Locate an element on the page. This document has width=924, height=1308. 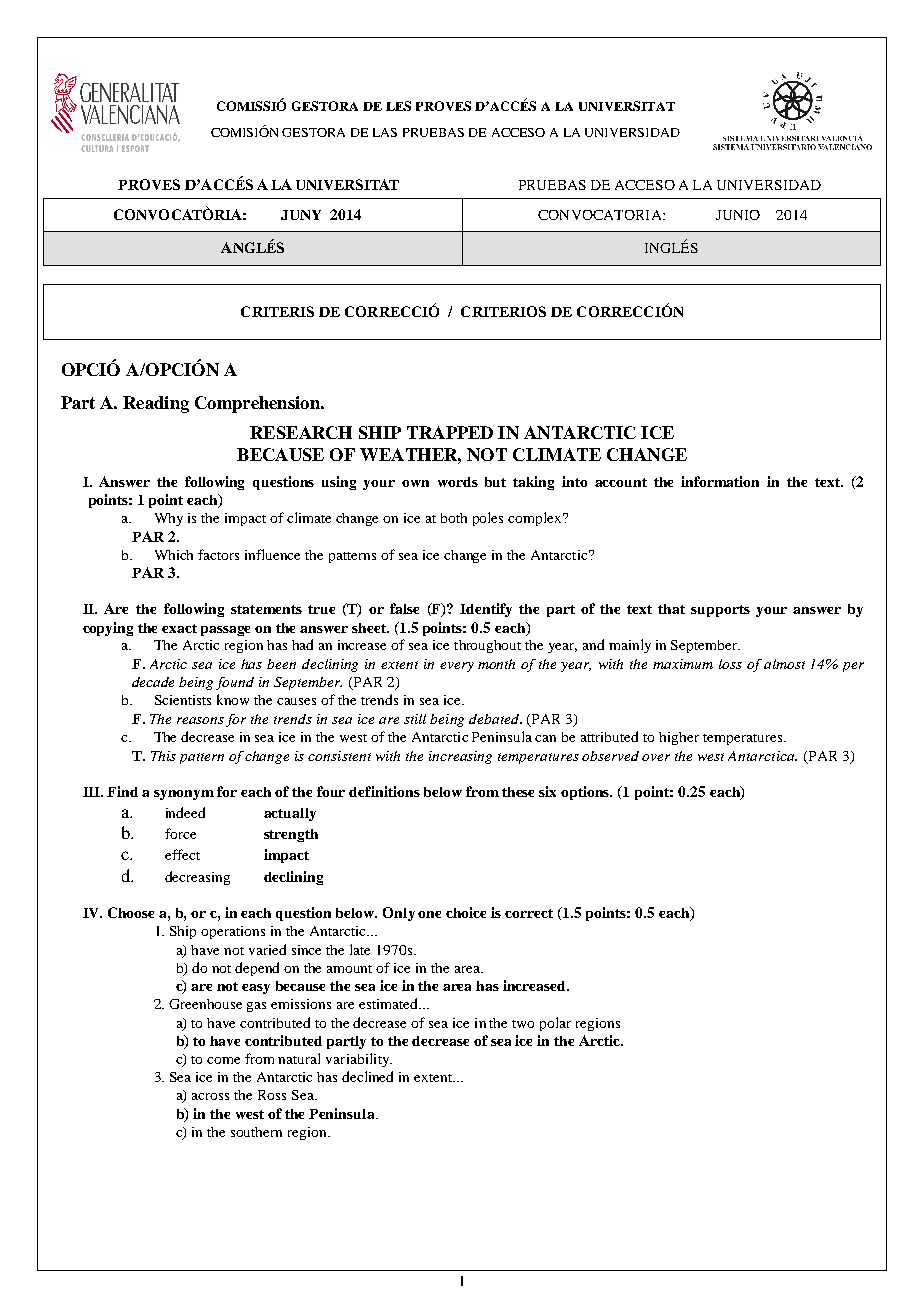
LAS is located at coordinates (385, 132).
